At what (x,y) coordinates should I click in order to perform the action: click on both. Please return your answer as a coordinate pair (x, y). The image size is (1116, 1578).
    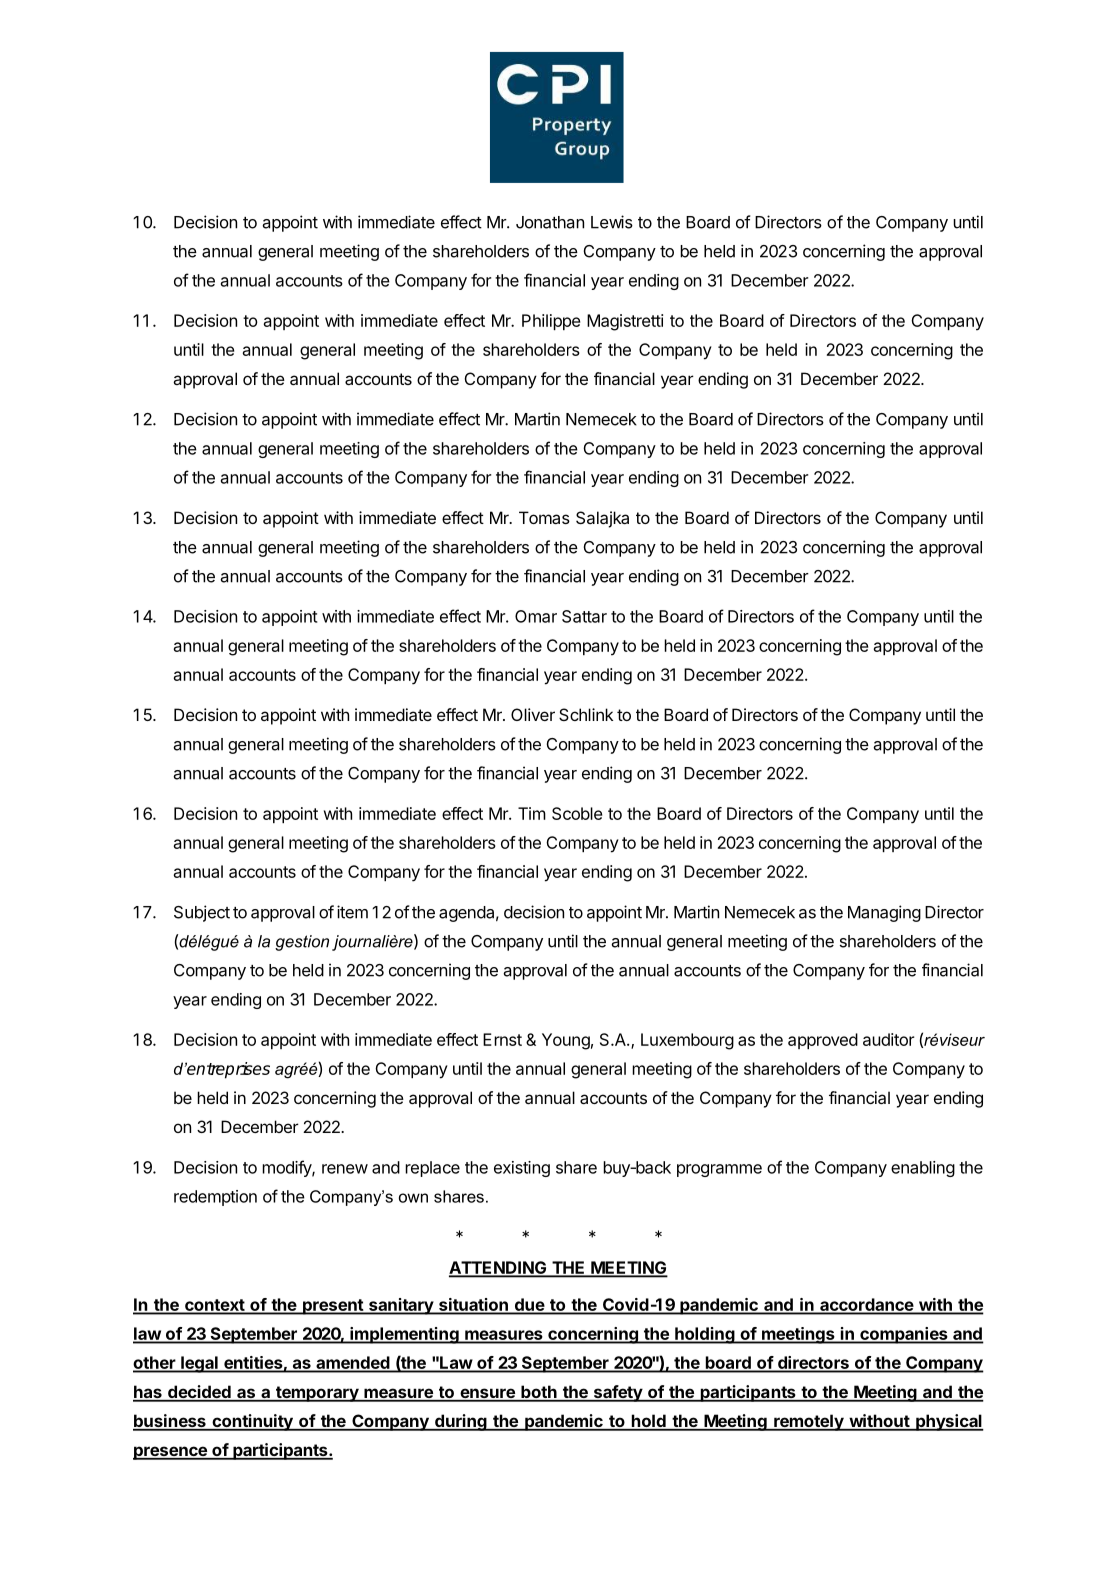
    Looking at the image, I should click on (539, 1393).
